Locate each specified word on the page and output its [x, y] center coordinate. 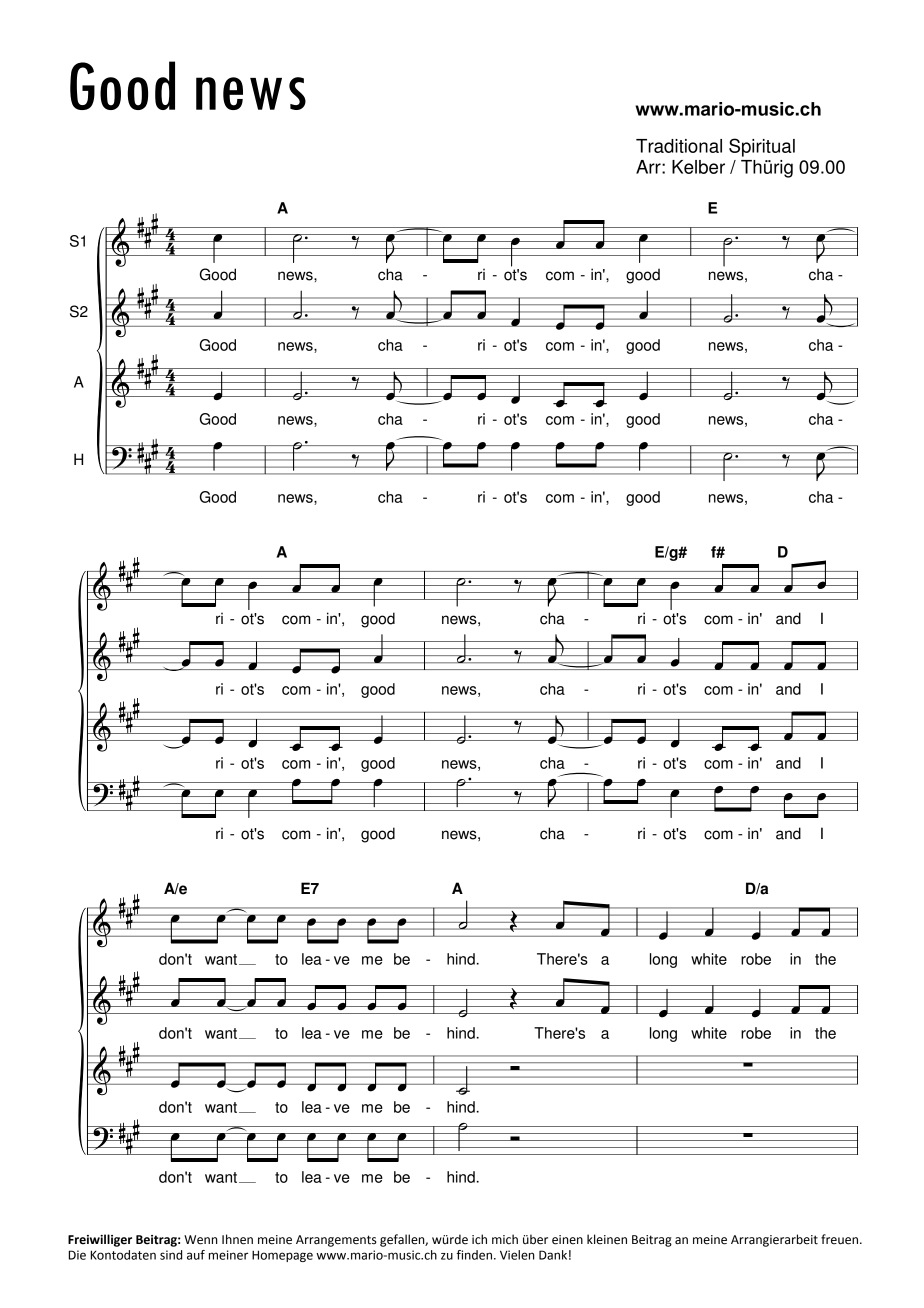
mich [505, 1239]
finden [475, 1255]
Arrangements [336, 1241]
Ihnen [237, 1239]
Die [77, 1255]
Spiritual [762, 147]
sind [171, 1255]
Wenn [200, 1240]
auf [196, 1255]
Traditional [679, 146]
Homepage [282, 1256]
